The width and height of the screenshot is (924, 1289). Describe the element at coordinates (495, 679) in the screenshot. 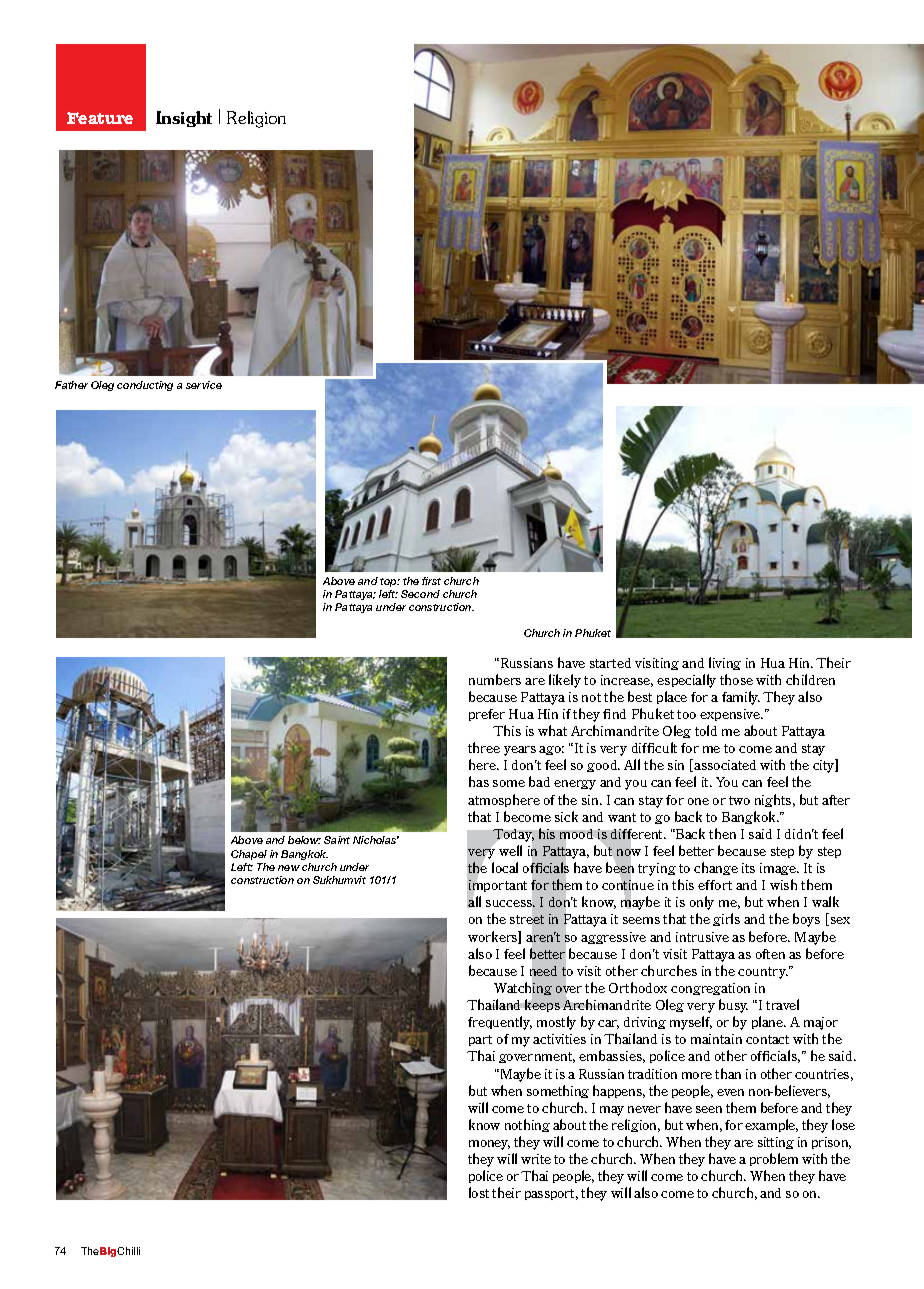

I see `numbers` at that location.
